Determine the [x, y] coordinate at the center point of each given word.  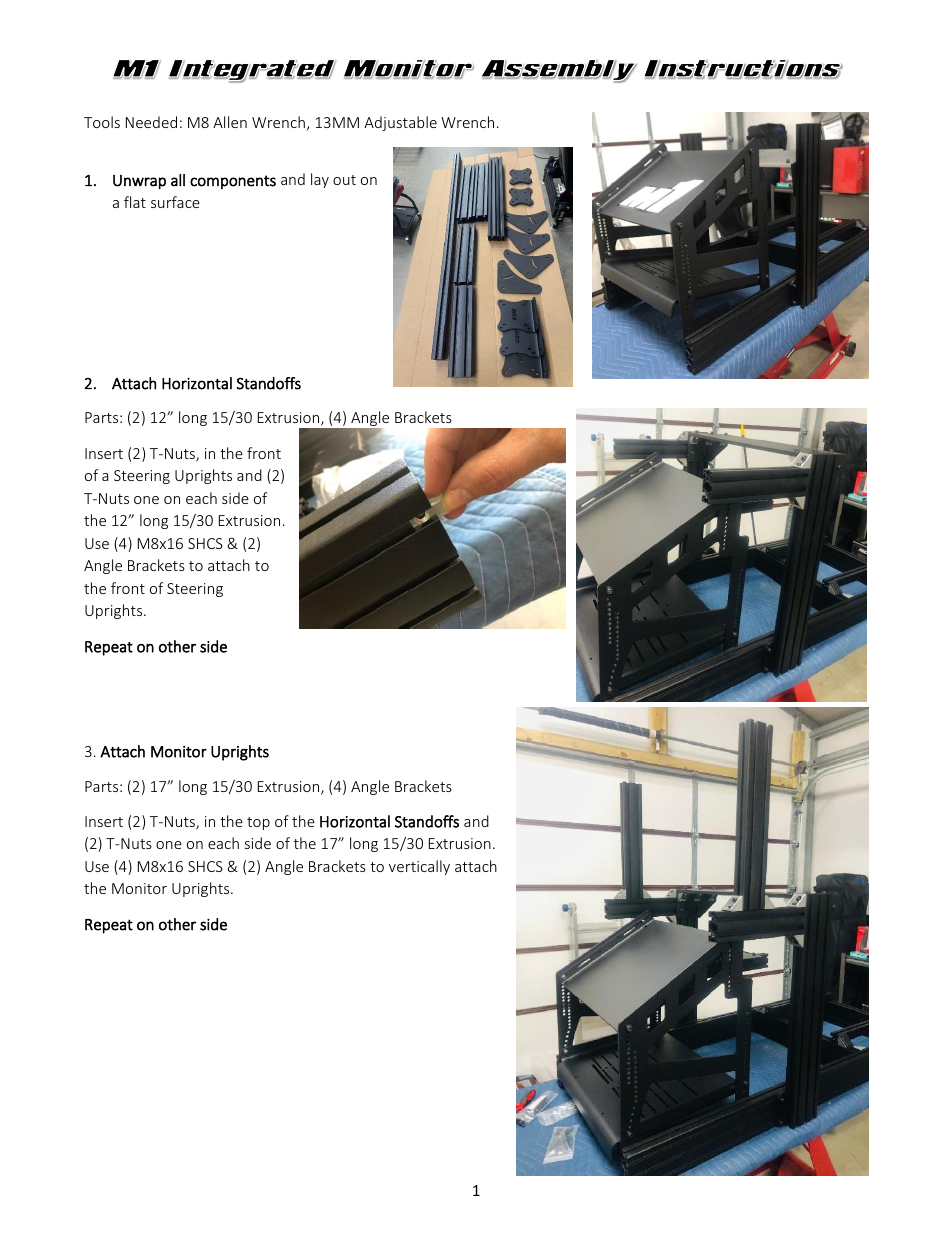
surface [175, 202]
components [233, 182]
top [258, 823]
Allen [230, 122]
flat [135, 202]
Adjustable [400, 123]
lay [320, 180]
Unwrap [139, 182]
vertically [419, 867]
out [344, 180]
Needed [151, 122]
